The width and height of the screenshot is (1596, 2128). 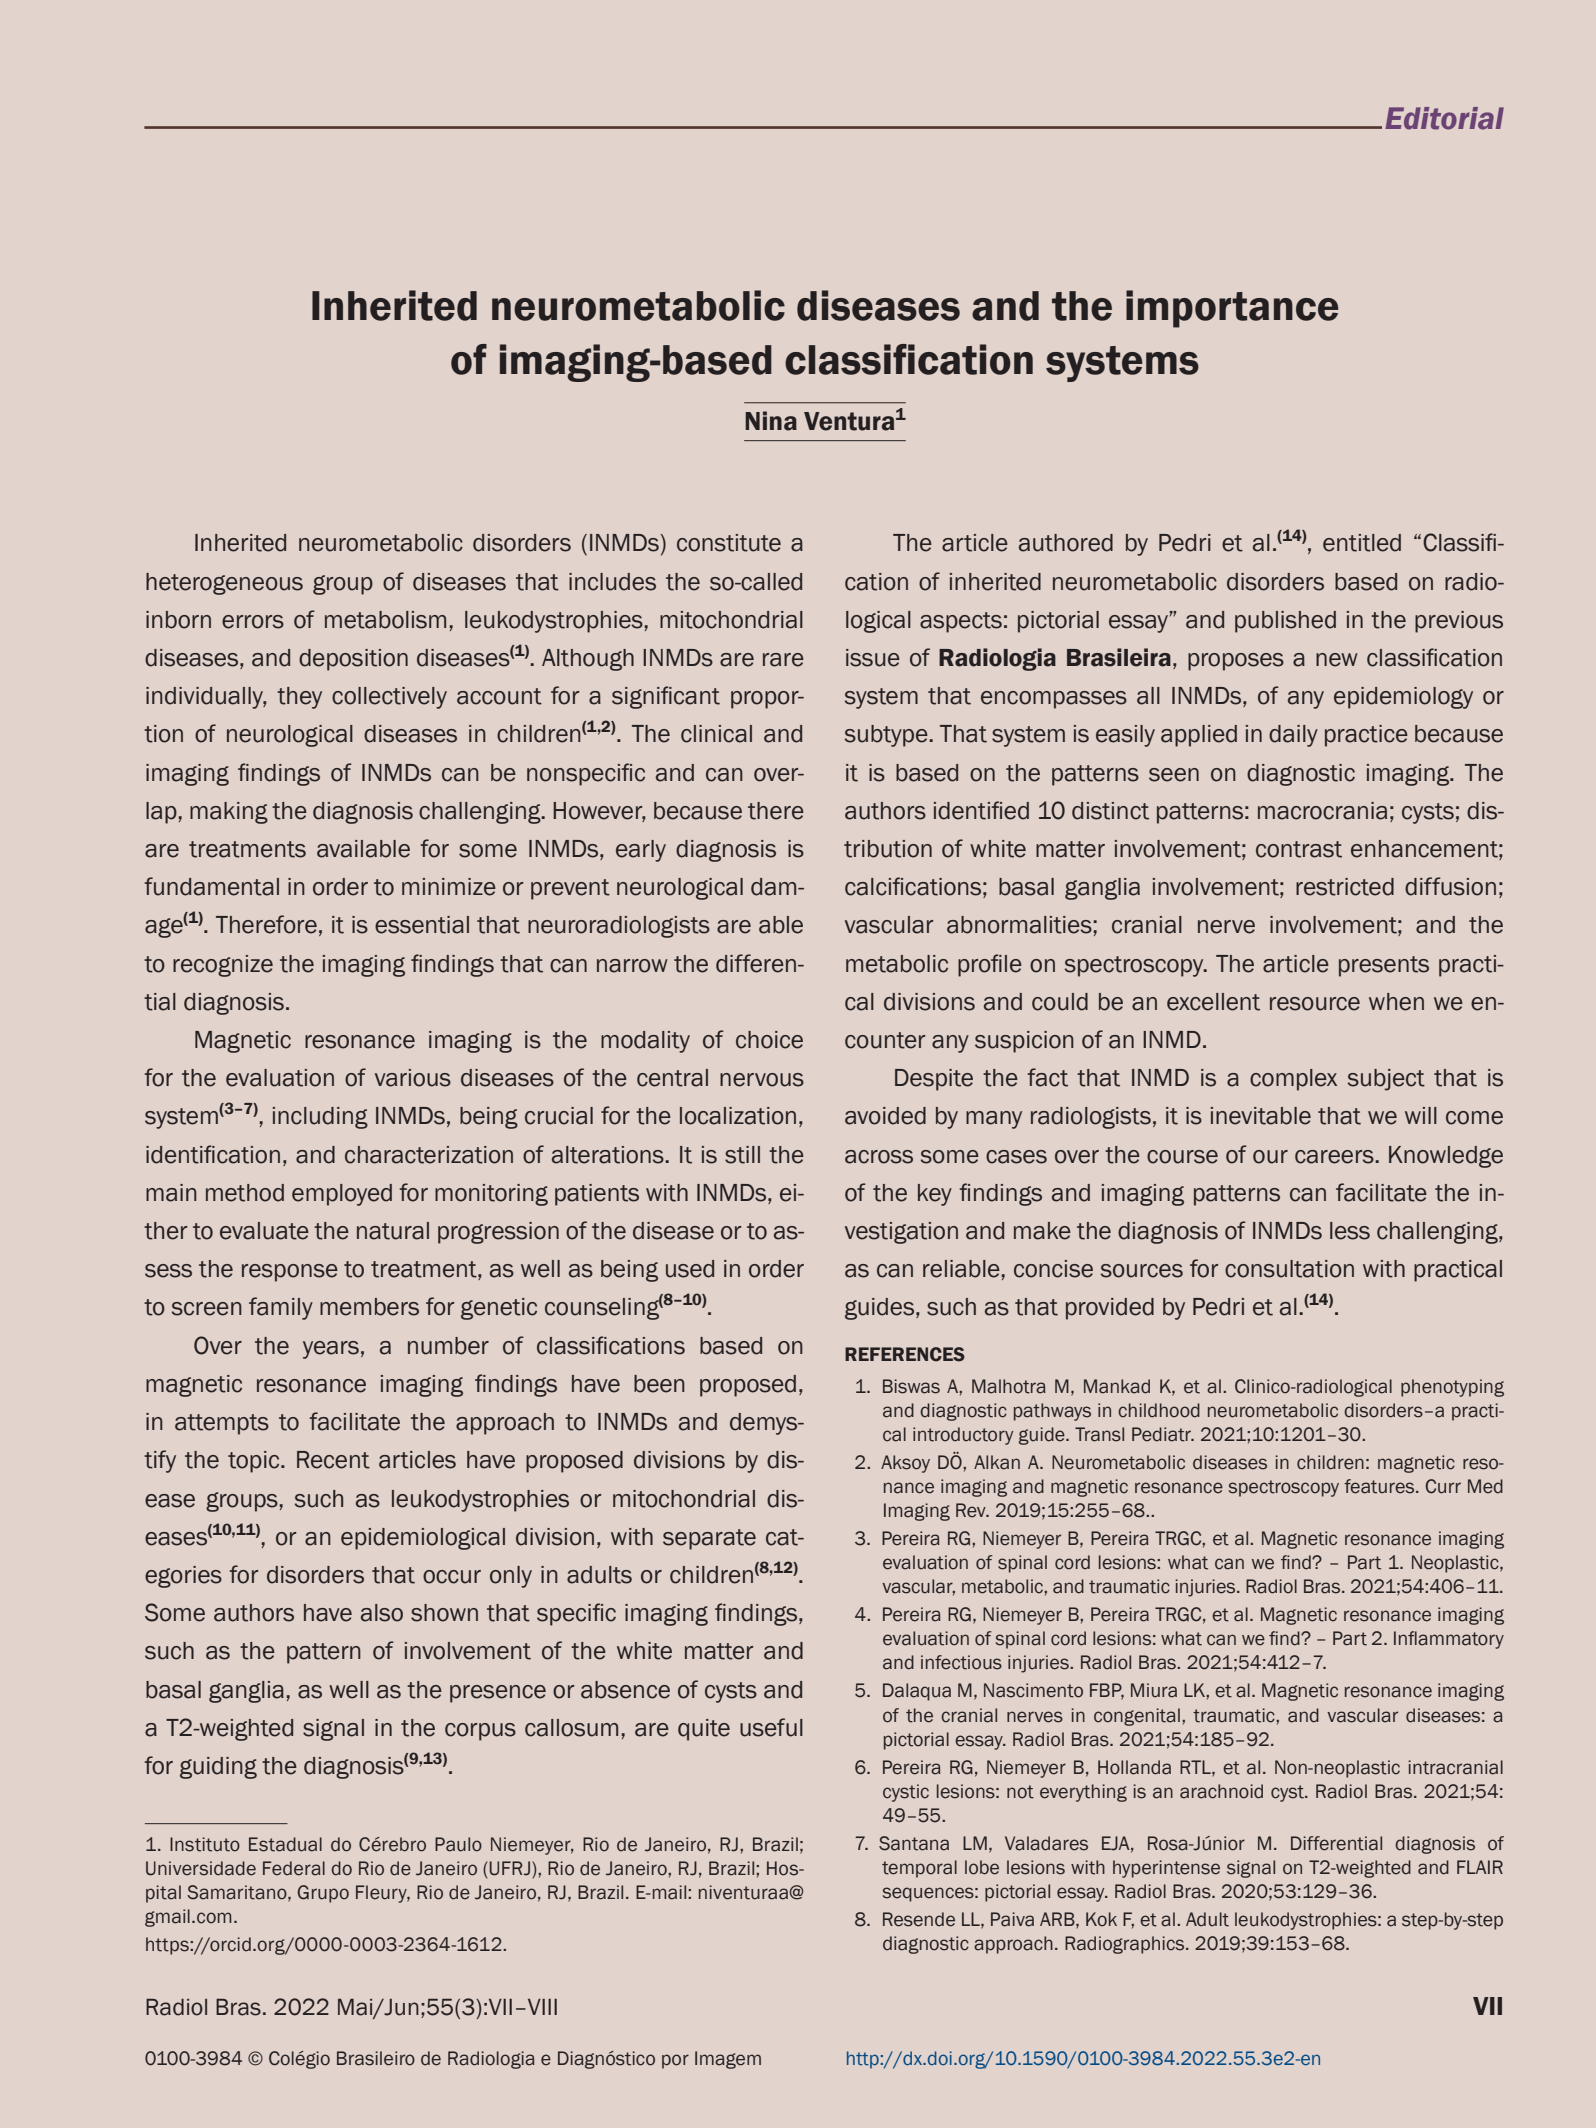 What do you see at coordinates (299, 698) in the screenshot?
I see `they` at bounding box center [299, 698].
